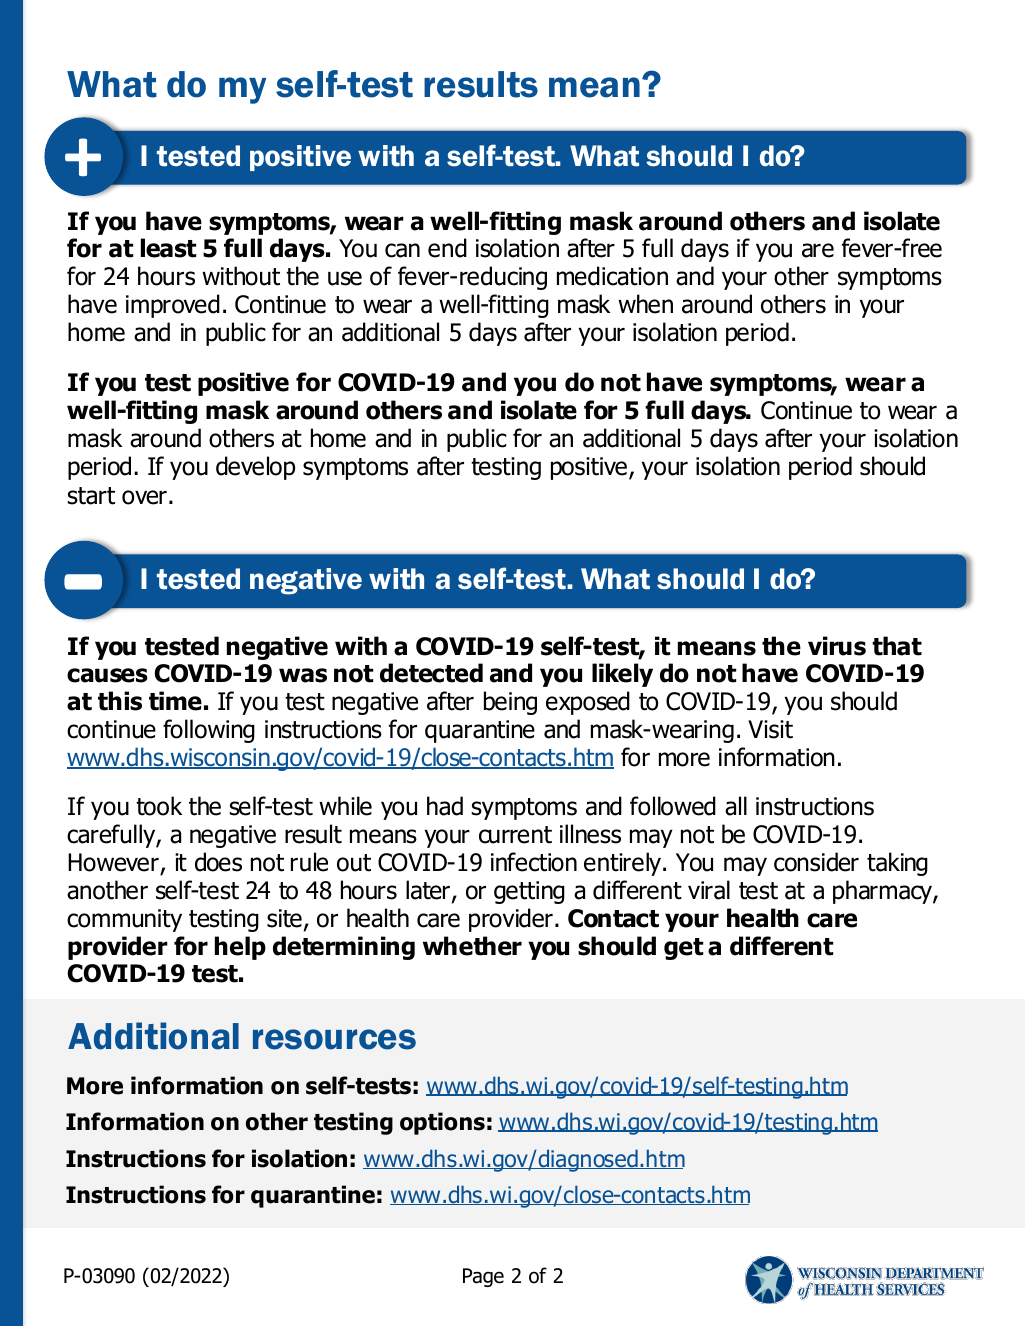 This image has width=1025, height=1326. I want to click on when, so click(645, 304).
